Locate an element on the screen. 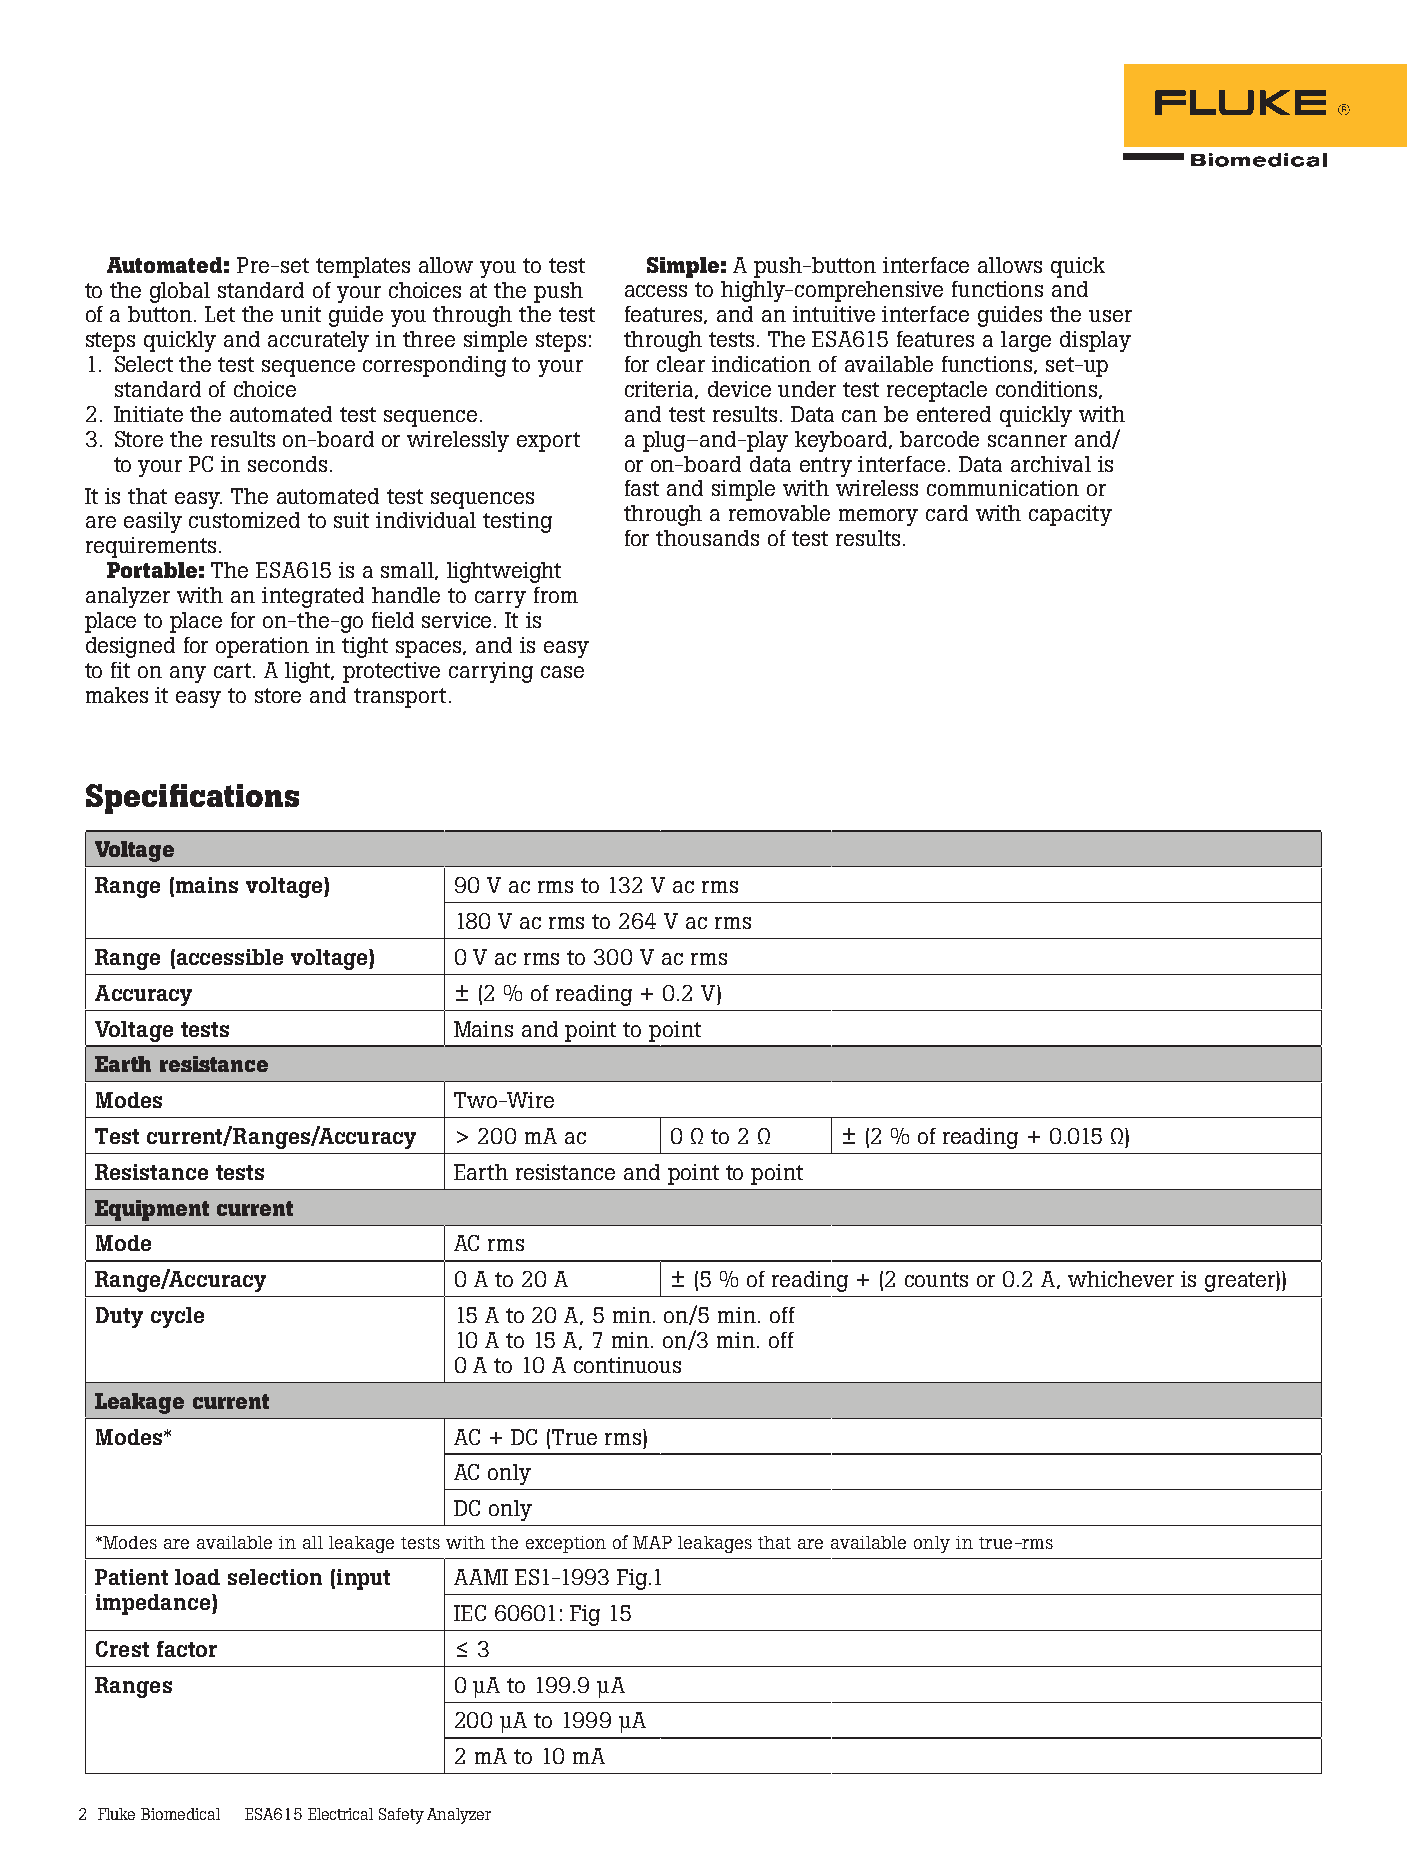 The image size is (1407, 1876). user is located at coordinates (1110, 316).
